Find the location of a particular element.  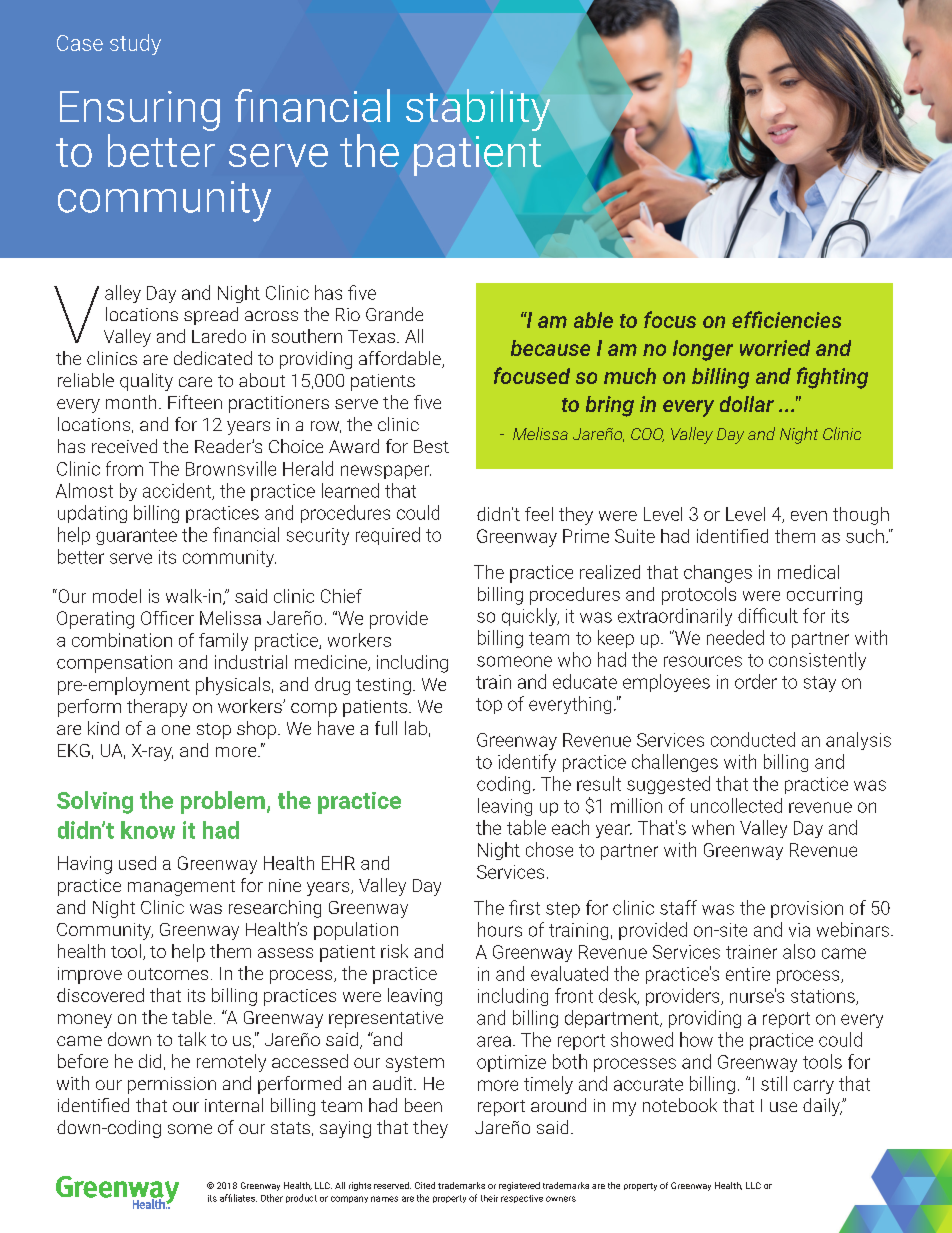

Grande is located at coordinates (394, 314).
